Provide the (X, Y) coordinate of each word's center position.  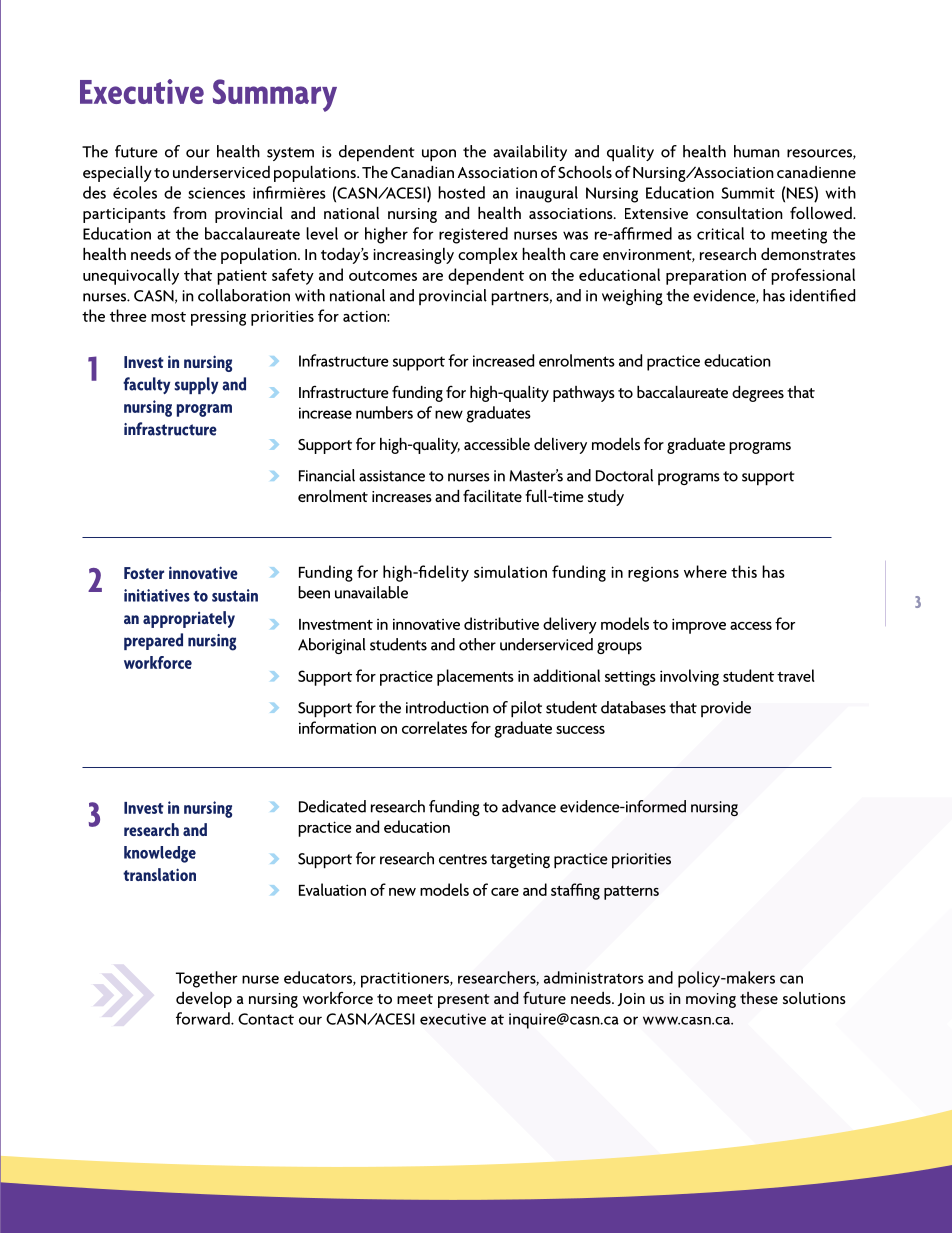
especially (117, 174)
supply (196, 385)
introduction (447, 707)
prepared (153, 641)
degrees (758, 394)
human (757, 151)
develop (204, 1000)
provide (726, 709)
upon (439, 155)
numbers (384, 412)
